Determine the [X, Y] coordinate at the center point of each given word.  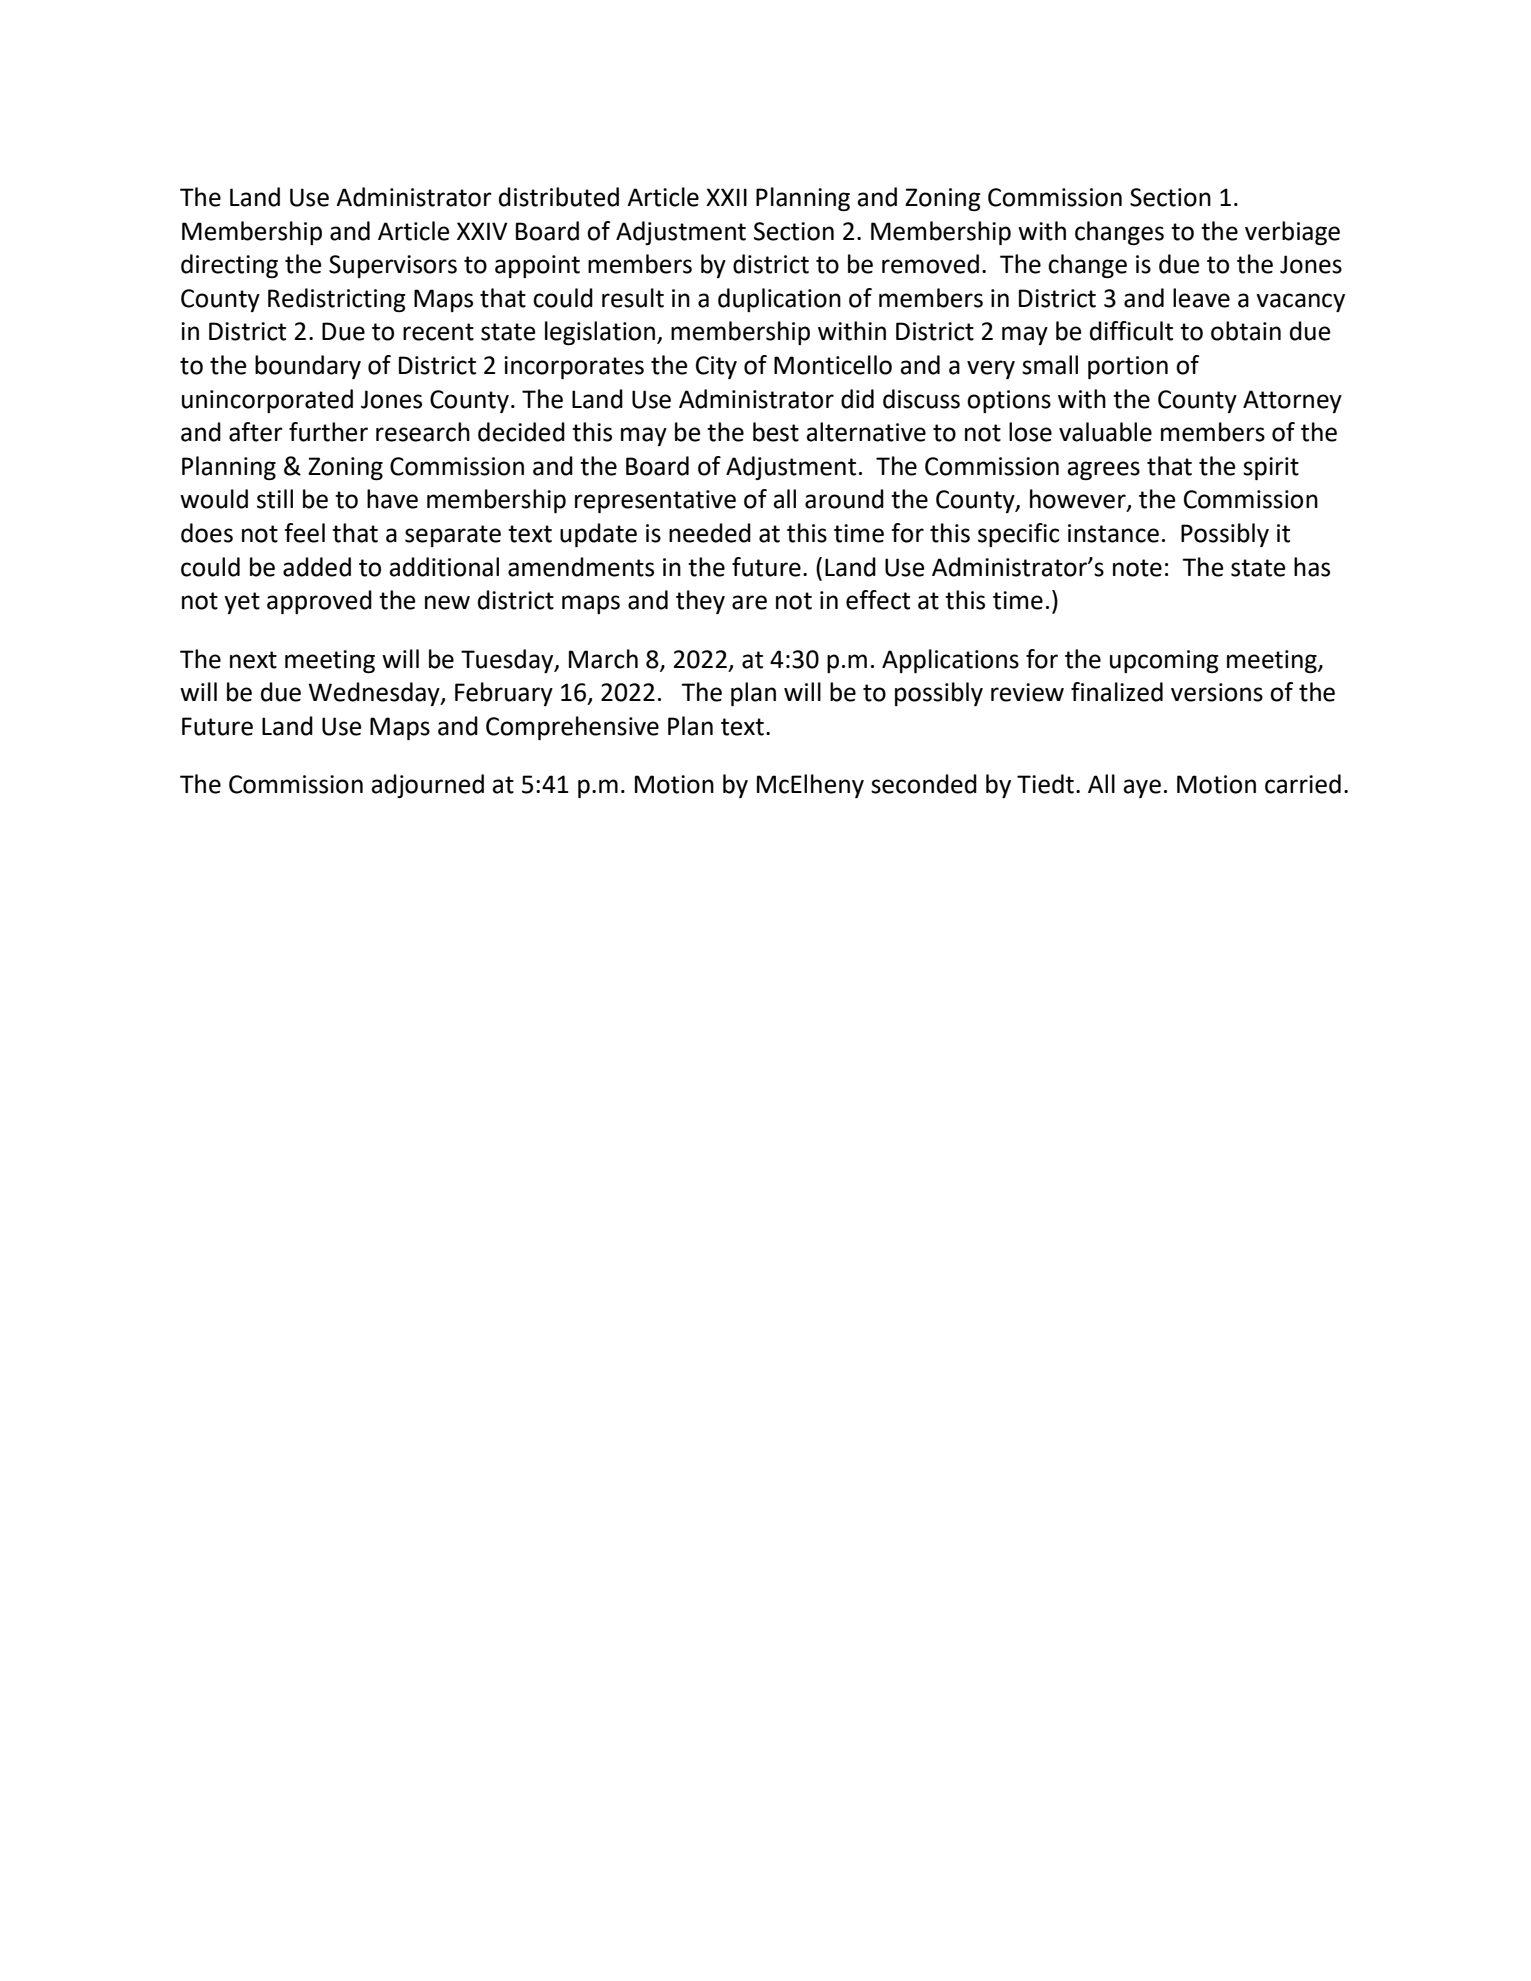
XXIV [482, 231]
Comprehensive [572, 728]
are [749, 602]
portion [1128, 367]
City [716, 367]
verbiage [1292, 233]
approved [319, 602]
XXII [726, 197]
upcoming [1164, 661]
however [1079, 500]
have [392, 499]
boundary [308, 367]
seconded [924, 784]
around [844, 499]
